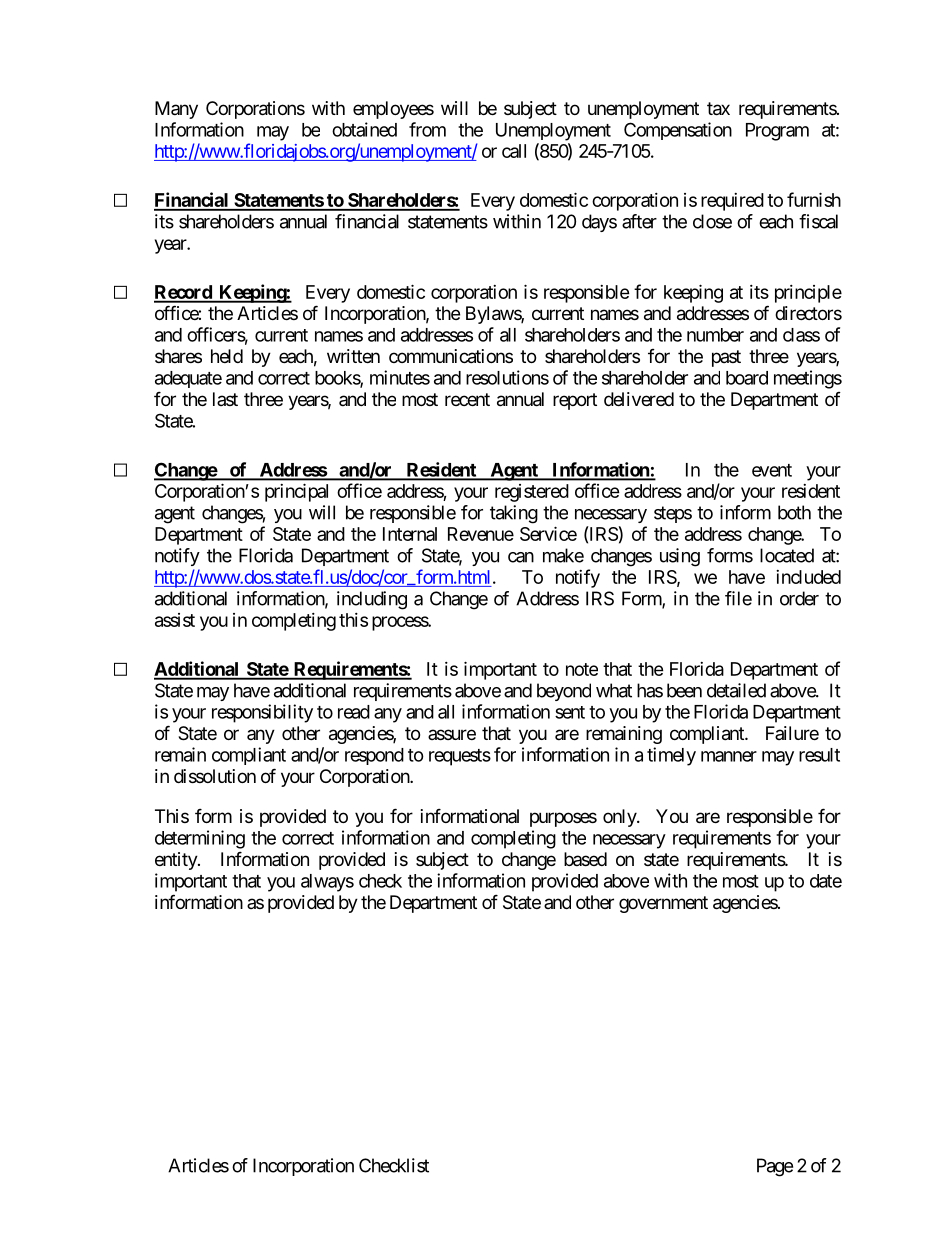  What do you see at coordinates (772, 470) in the screenshot?
I see `event` at bounding box center [772, 470].
